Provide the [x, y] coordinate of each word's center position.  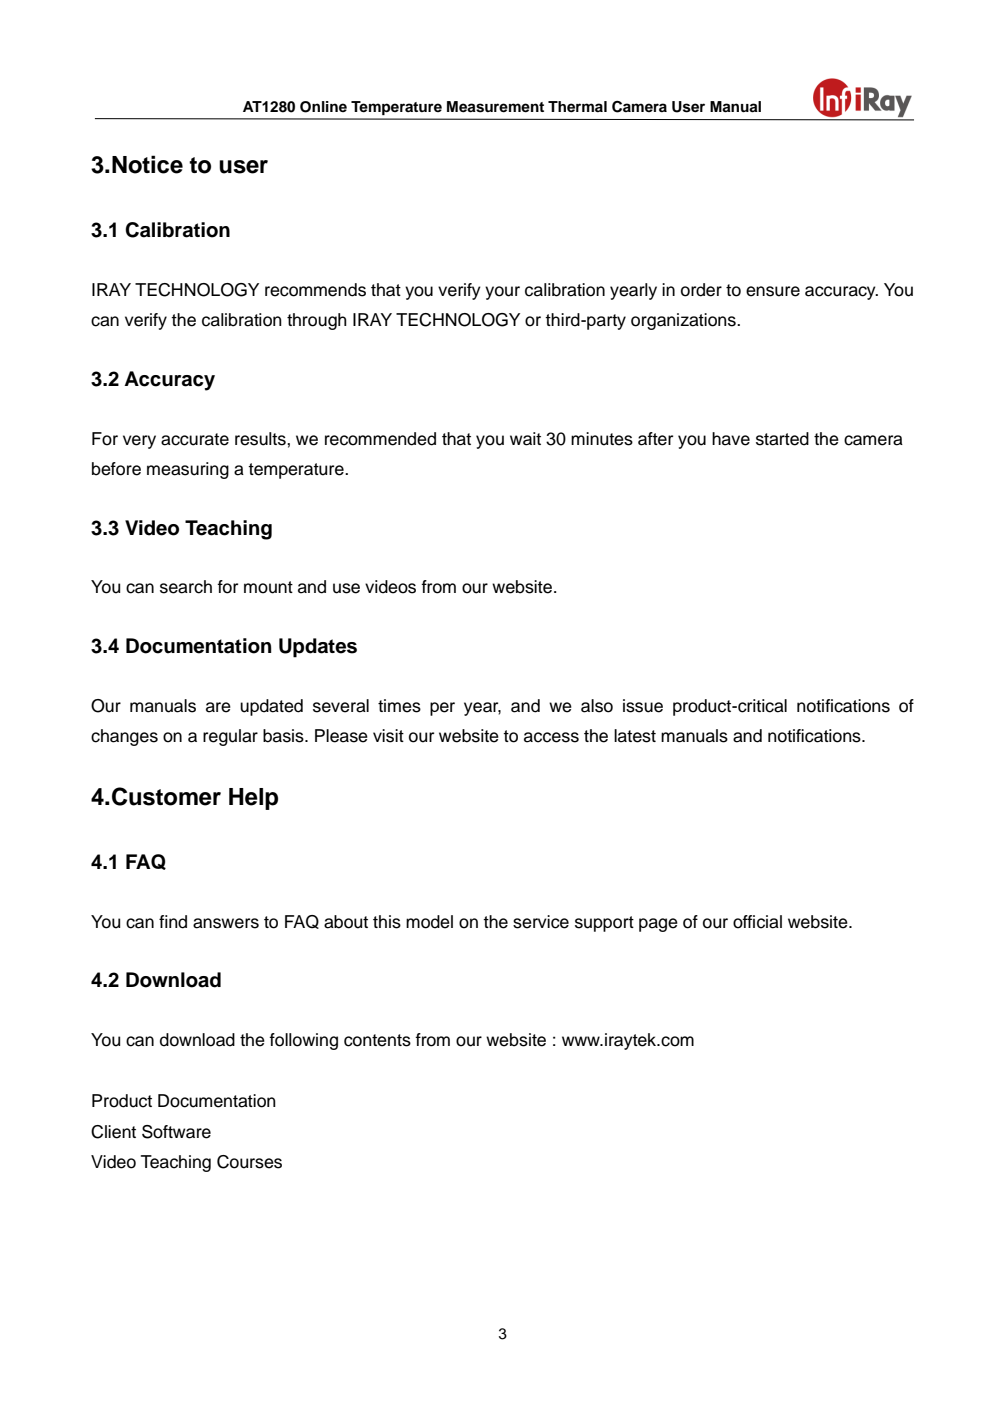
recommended [380, 439]
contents [377, 1040]
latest [635, 736]
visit [388, 736]
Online [323, 107]
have [731, 439]
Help [253, 799]
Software [176, 1132]
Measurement [495, 107]
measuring [188, 470]
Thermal [577, 107]
